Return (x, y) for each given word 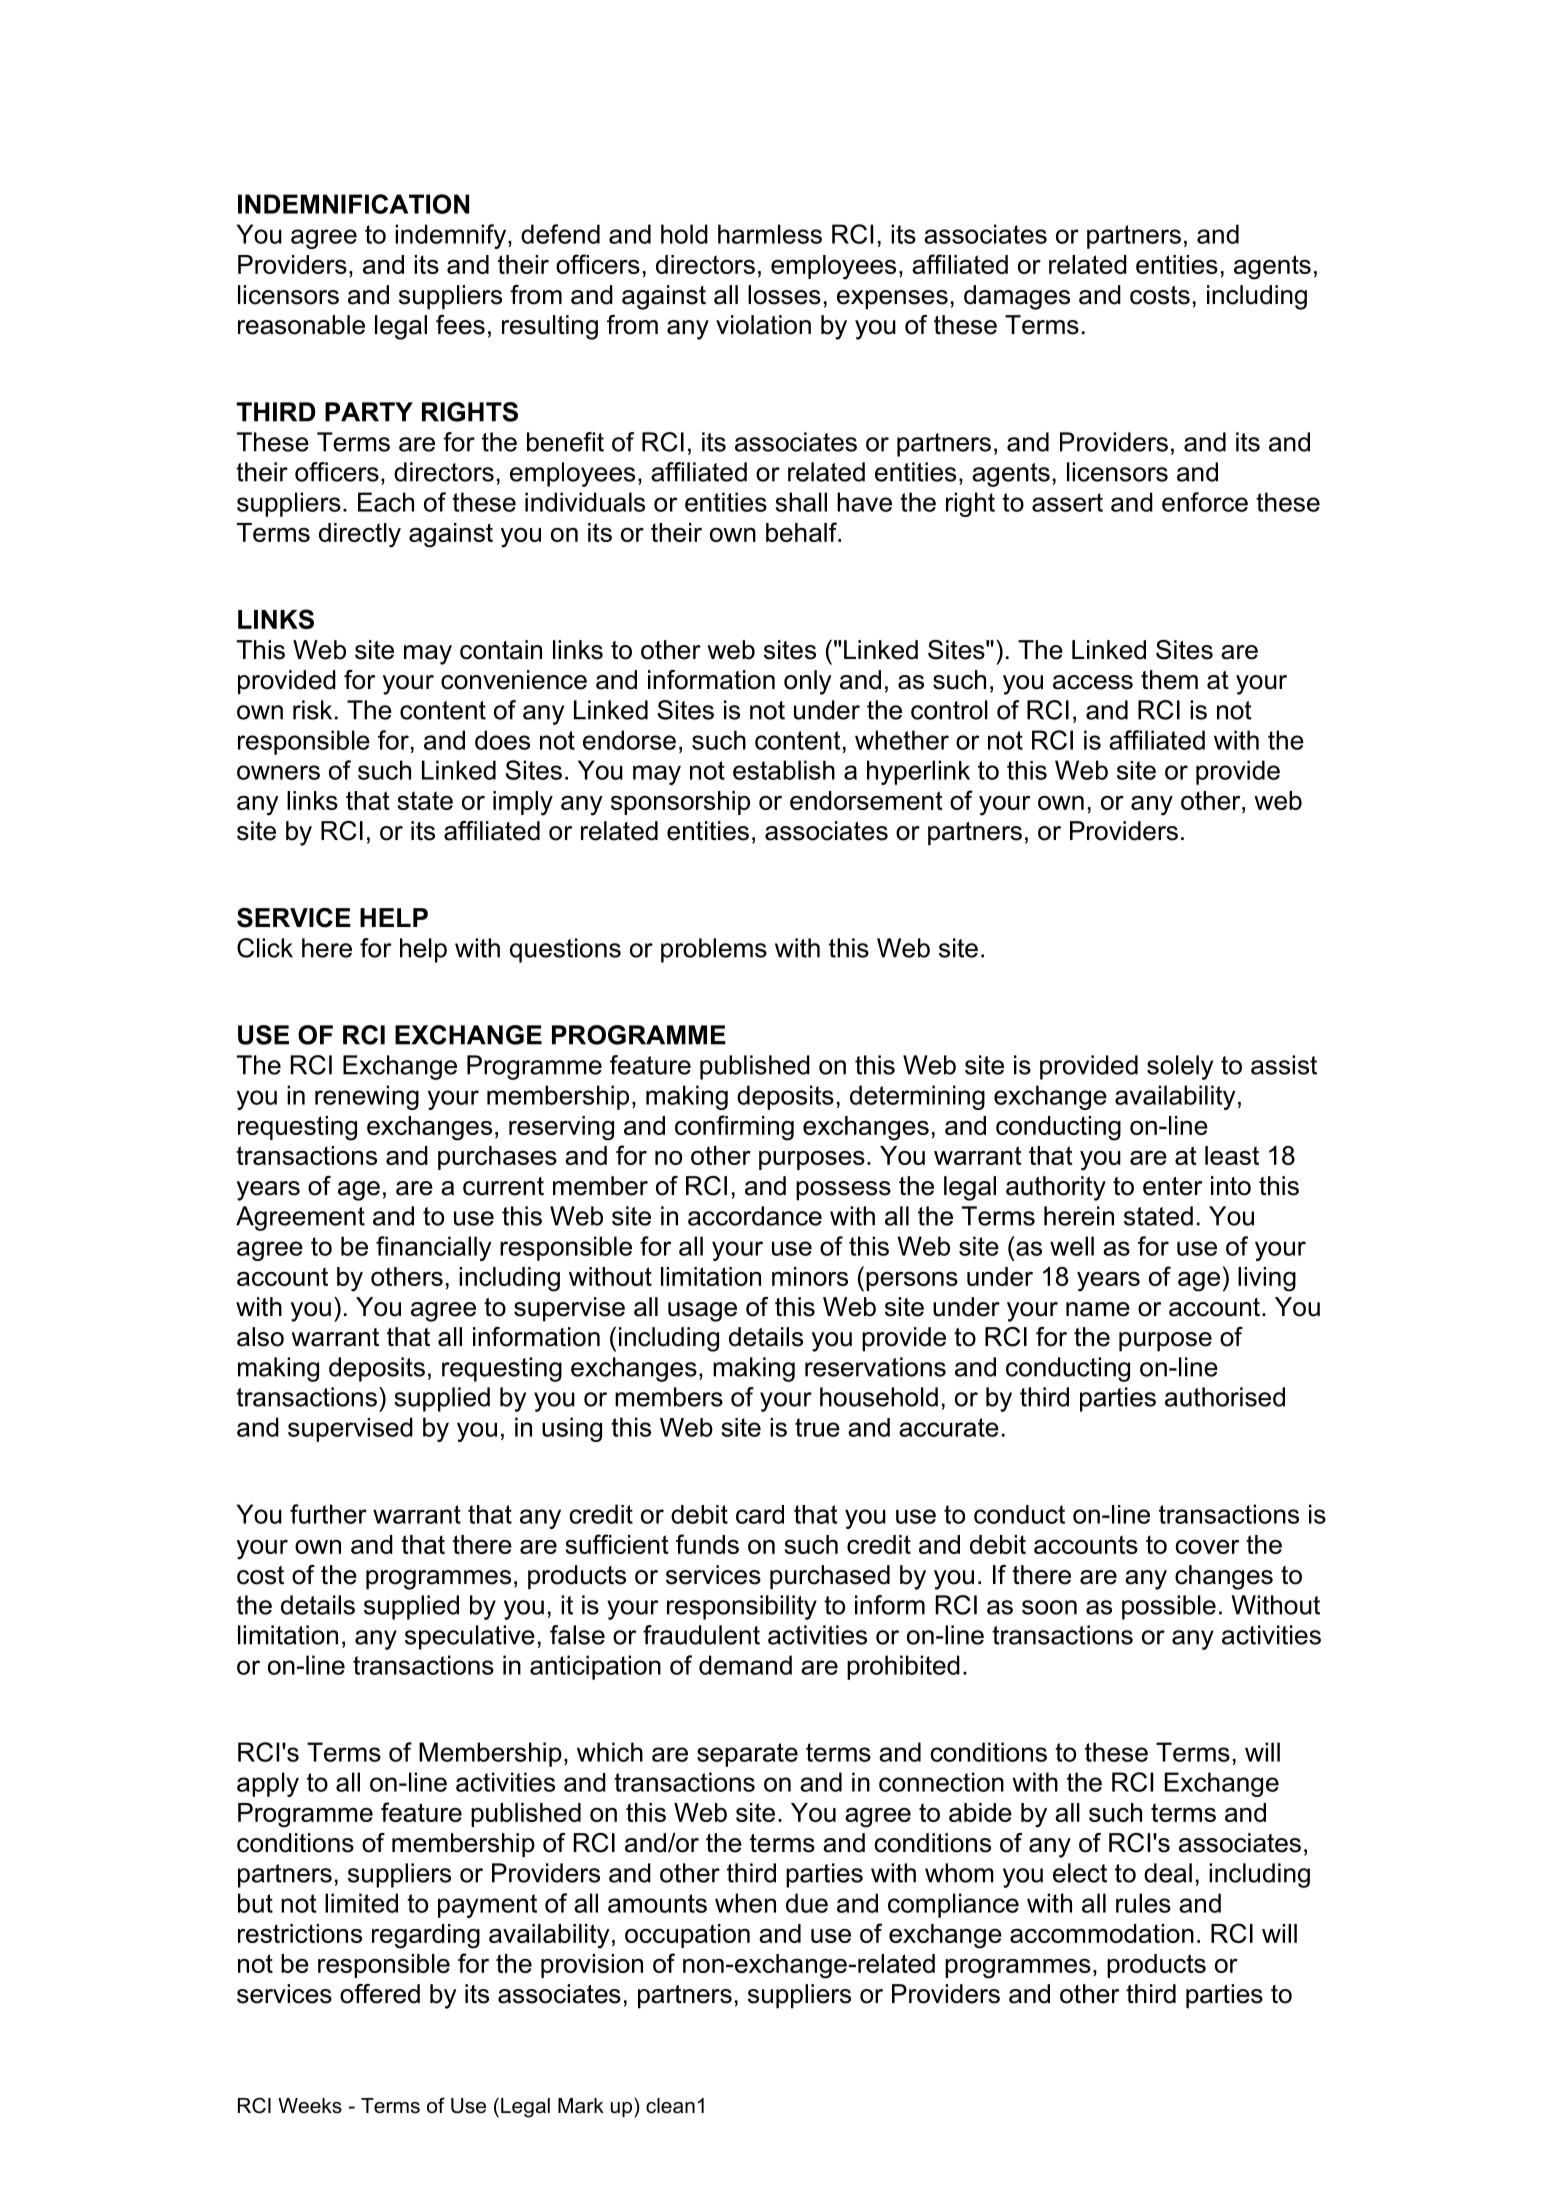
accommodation (1102, 1933)
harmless (770, 234)
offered (380, 1994)
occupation (687, 1936)
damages (1017, 297)
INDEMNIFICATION (353, 204)
